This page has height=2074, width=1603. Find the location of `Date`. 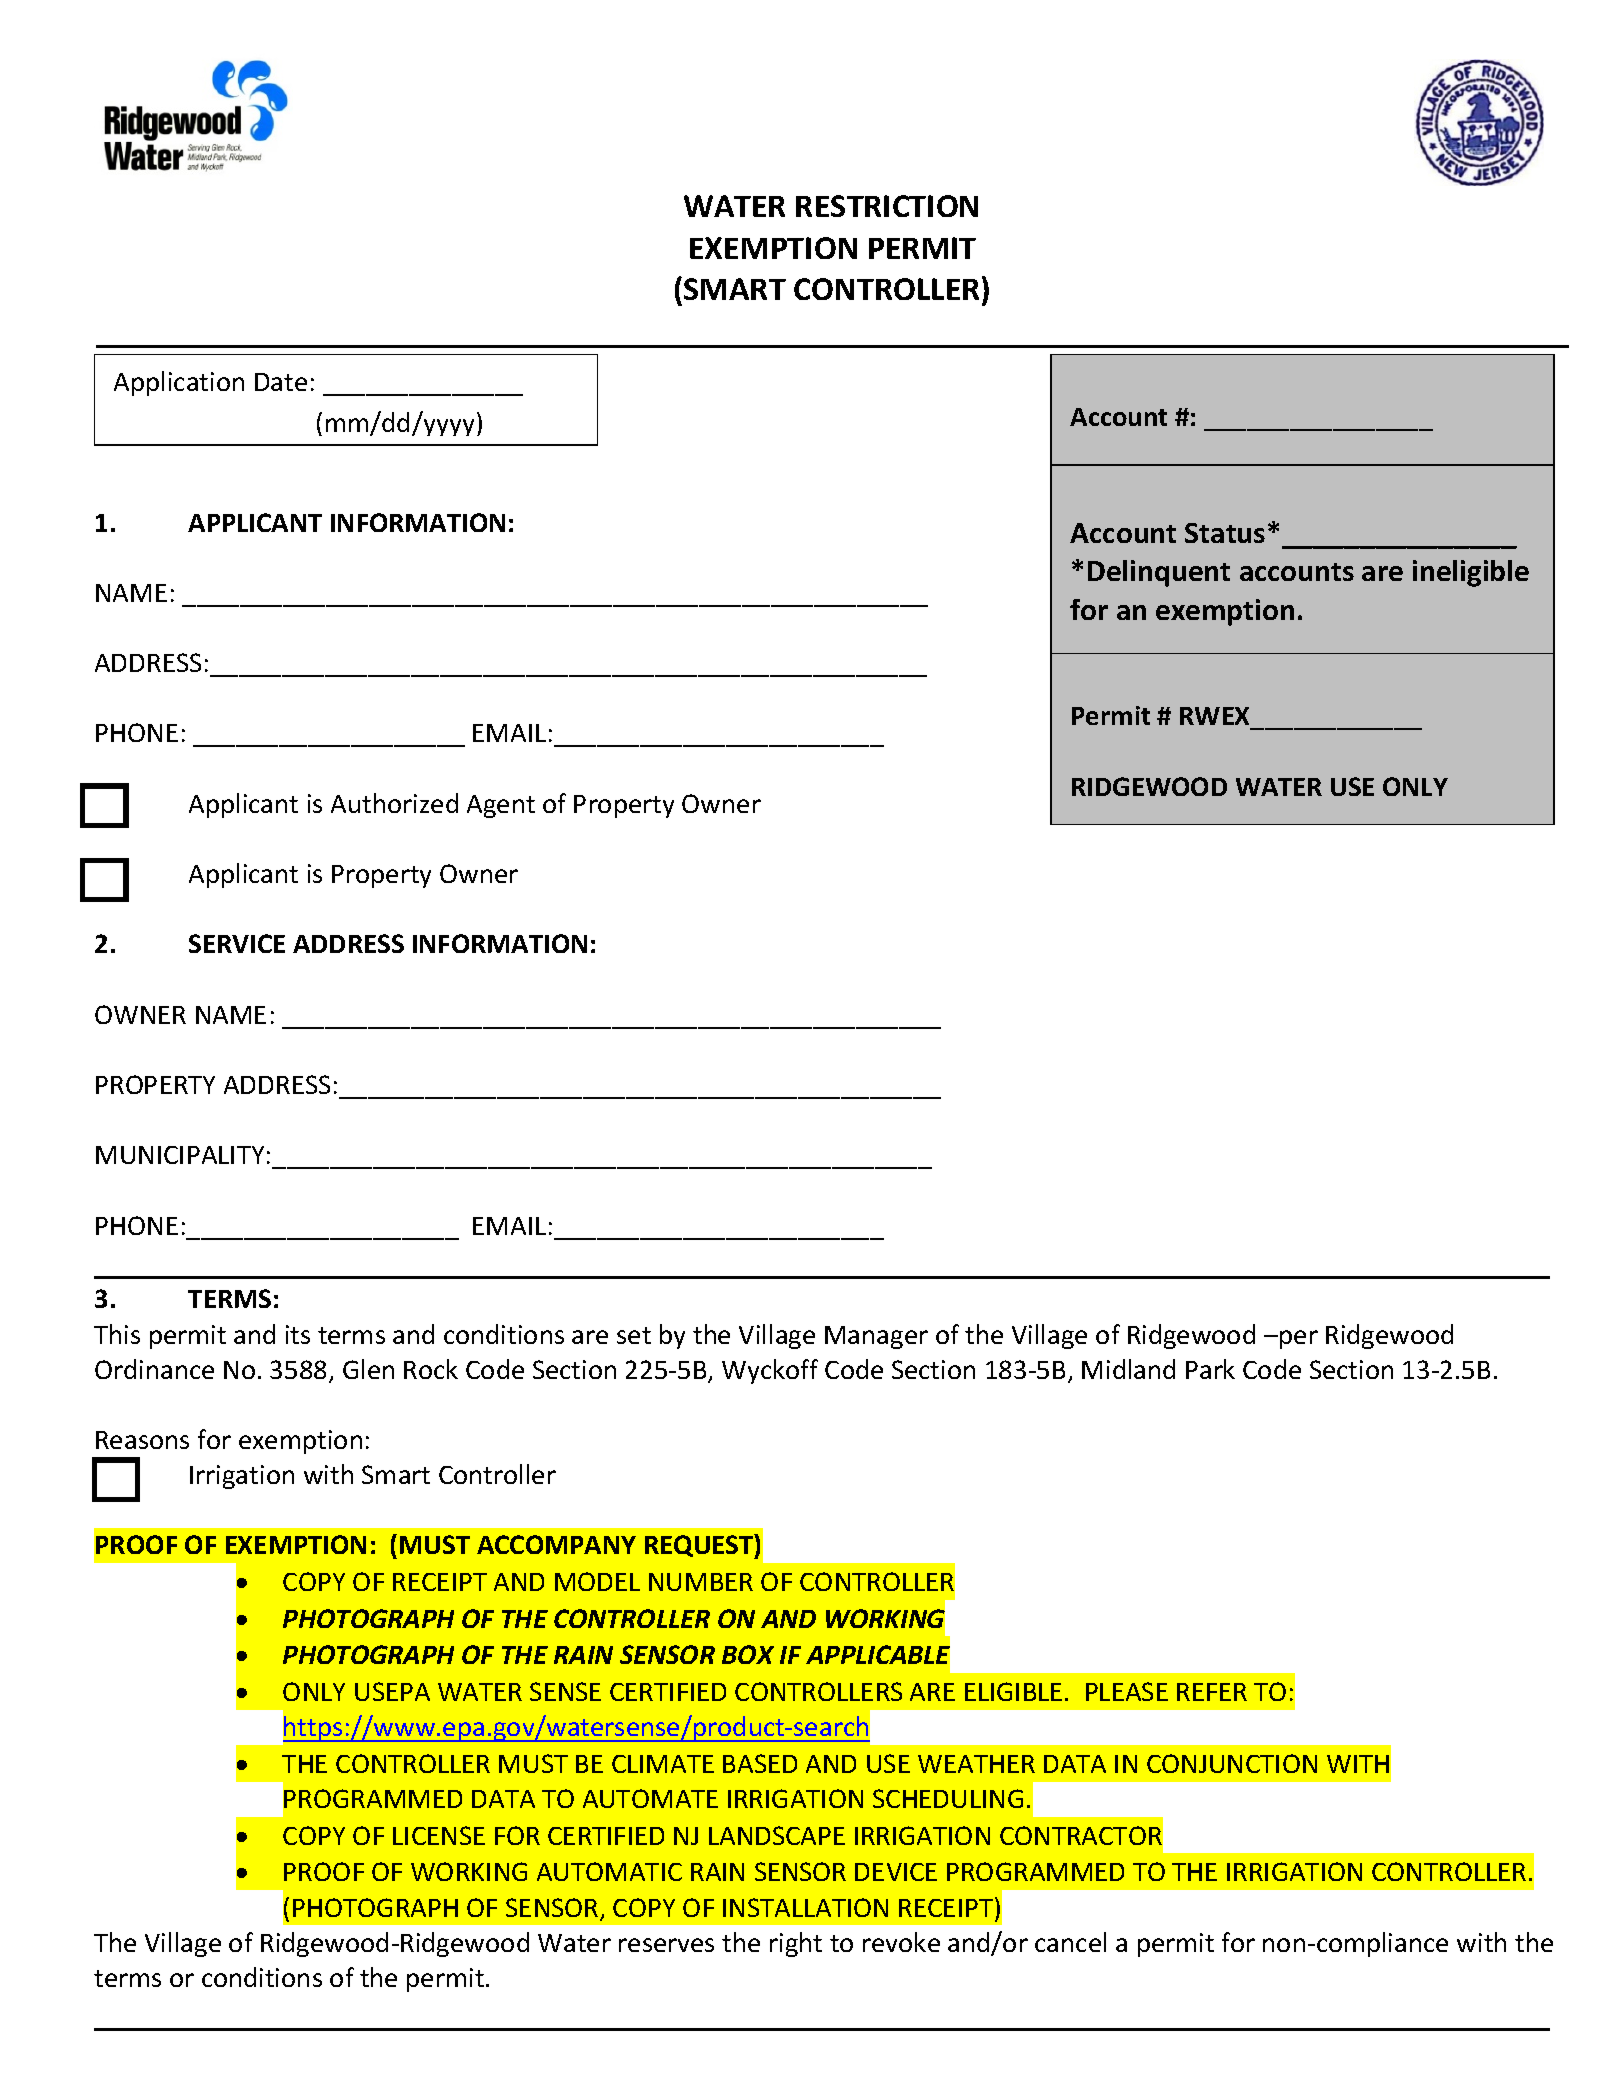

Date is located at coordinates (281, 382).
